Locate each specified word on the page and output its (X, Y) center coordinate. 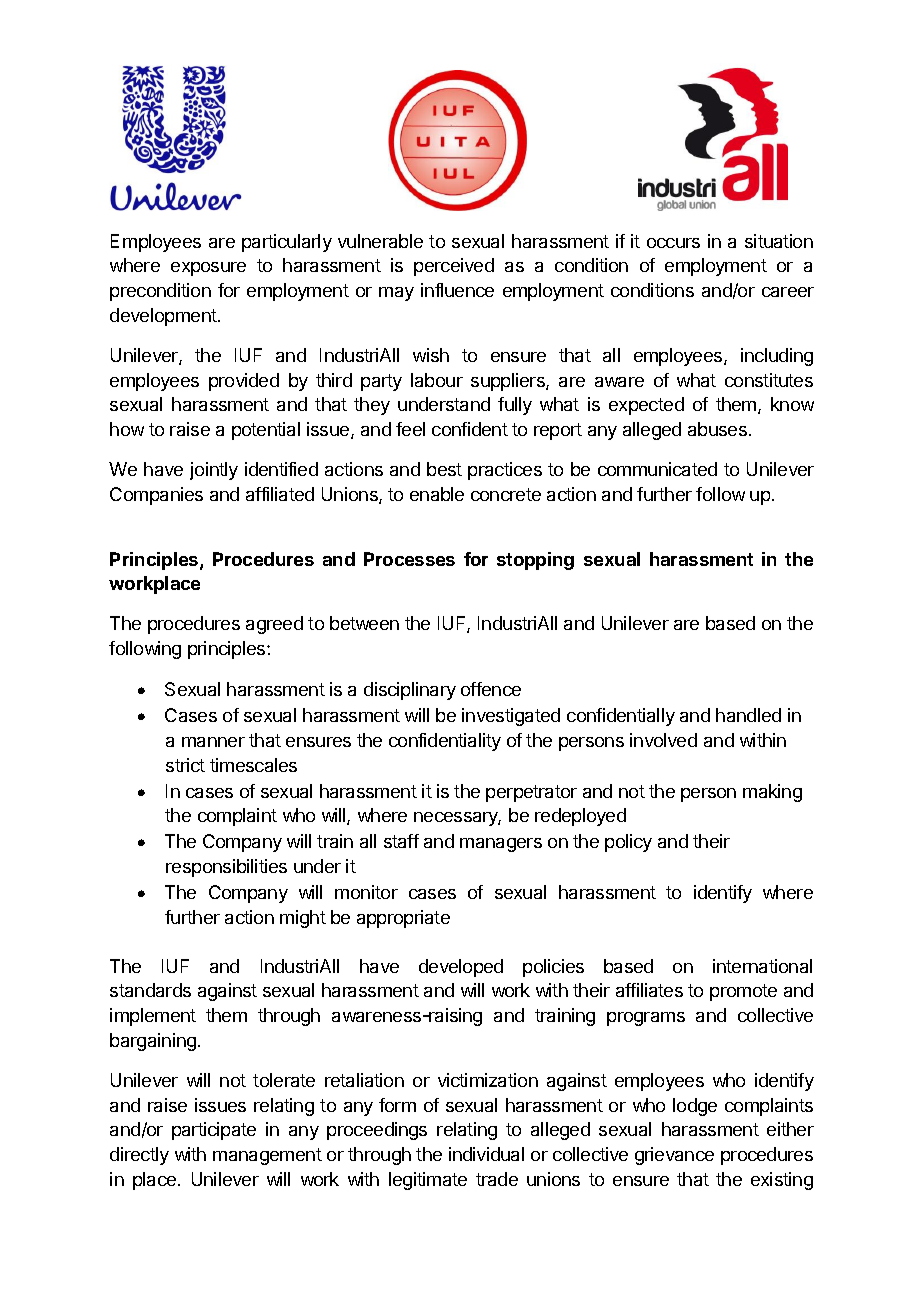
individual (486, 1154)
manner (213, 742)
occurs (673, 243)
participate (214, 1131)
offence (491, 689)
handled (748, 715)
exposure (208, 269)
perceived (454, 267)
